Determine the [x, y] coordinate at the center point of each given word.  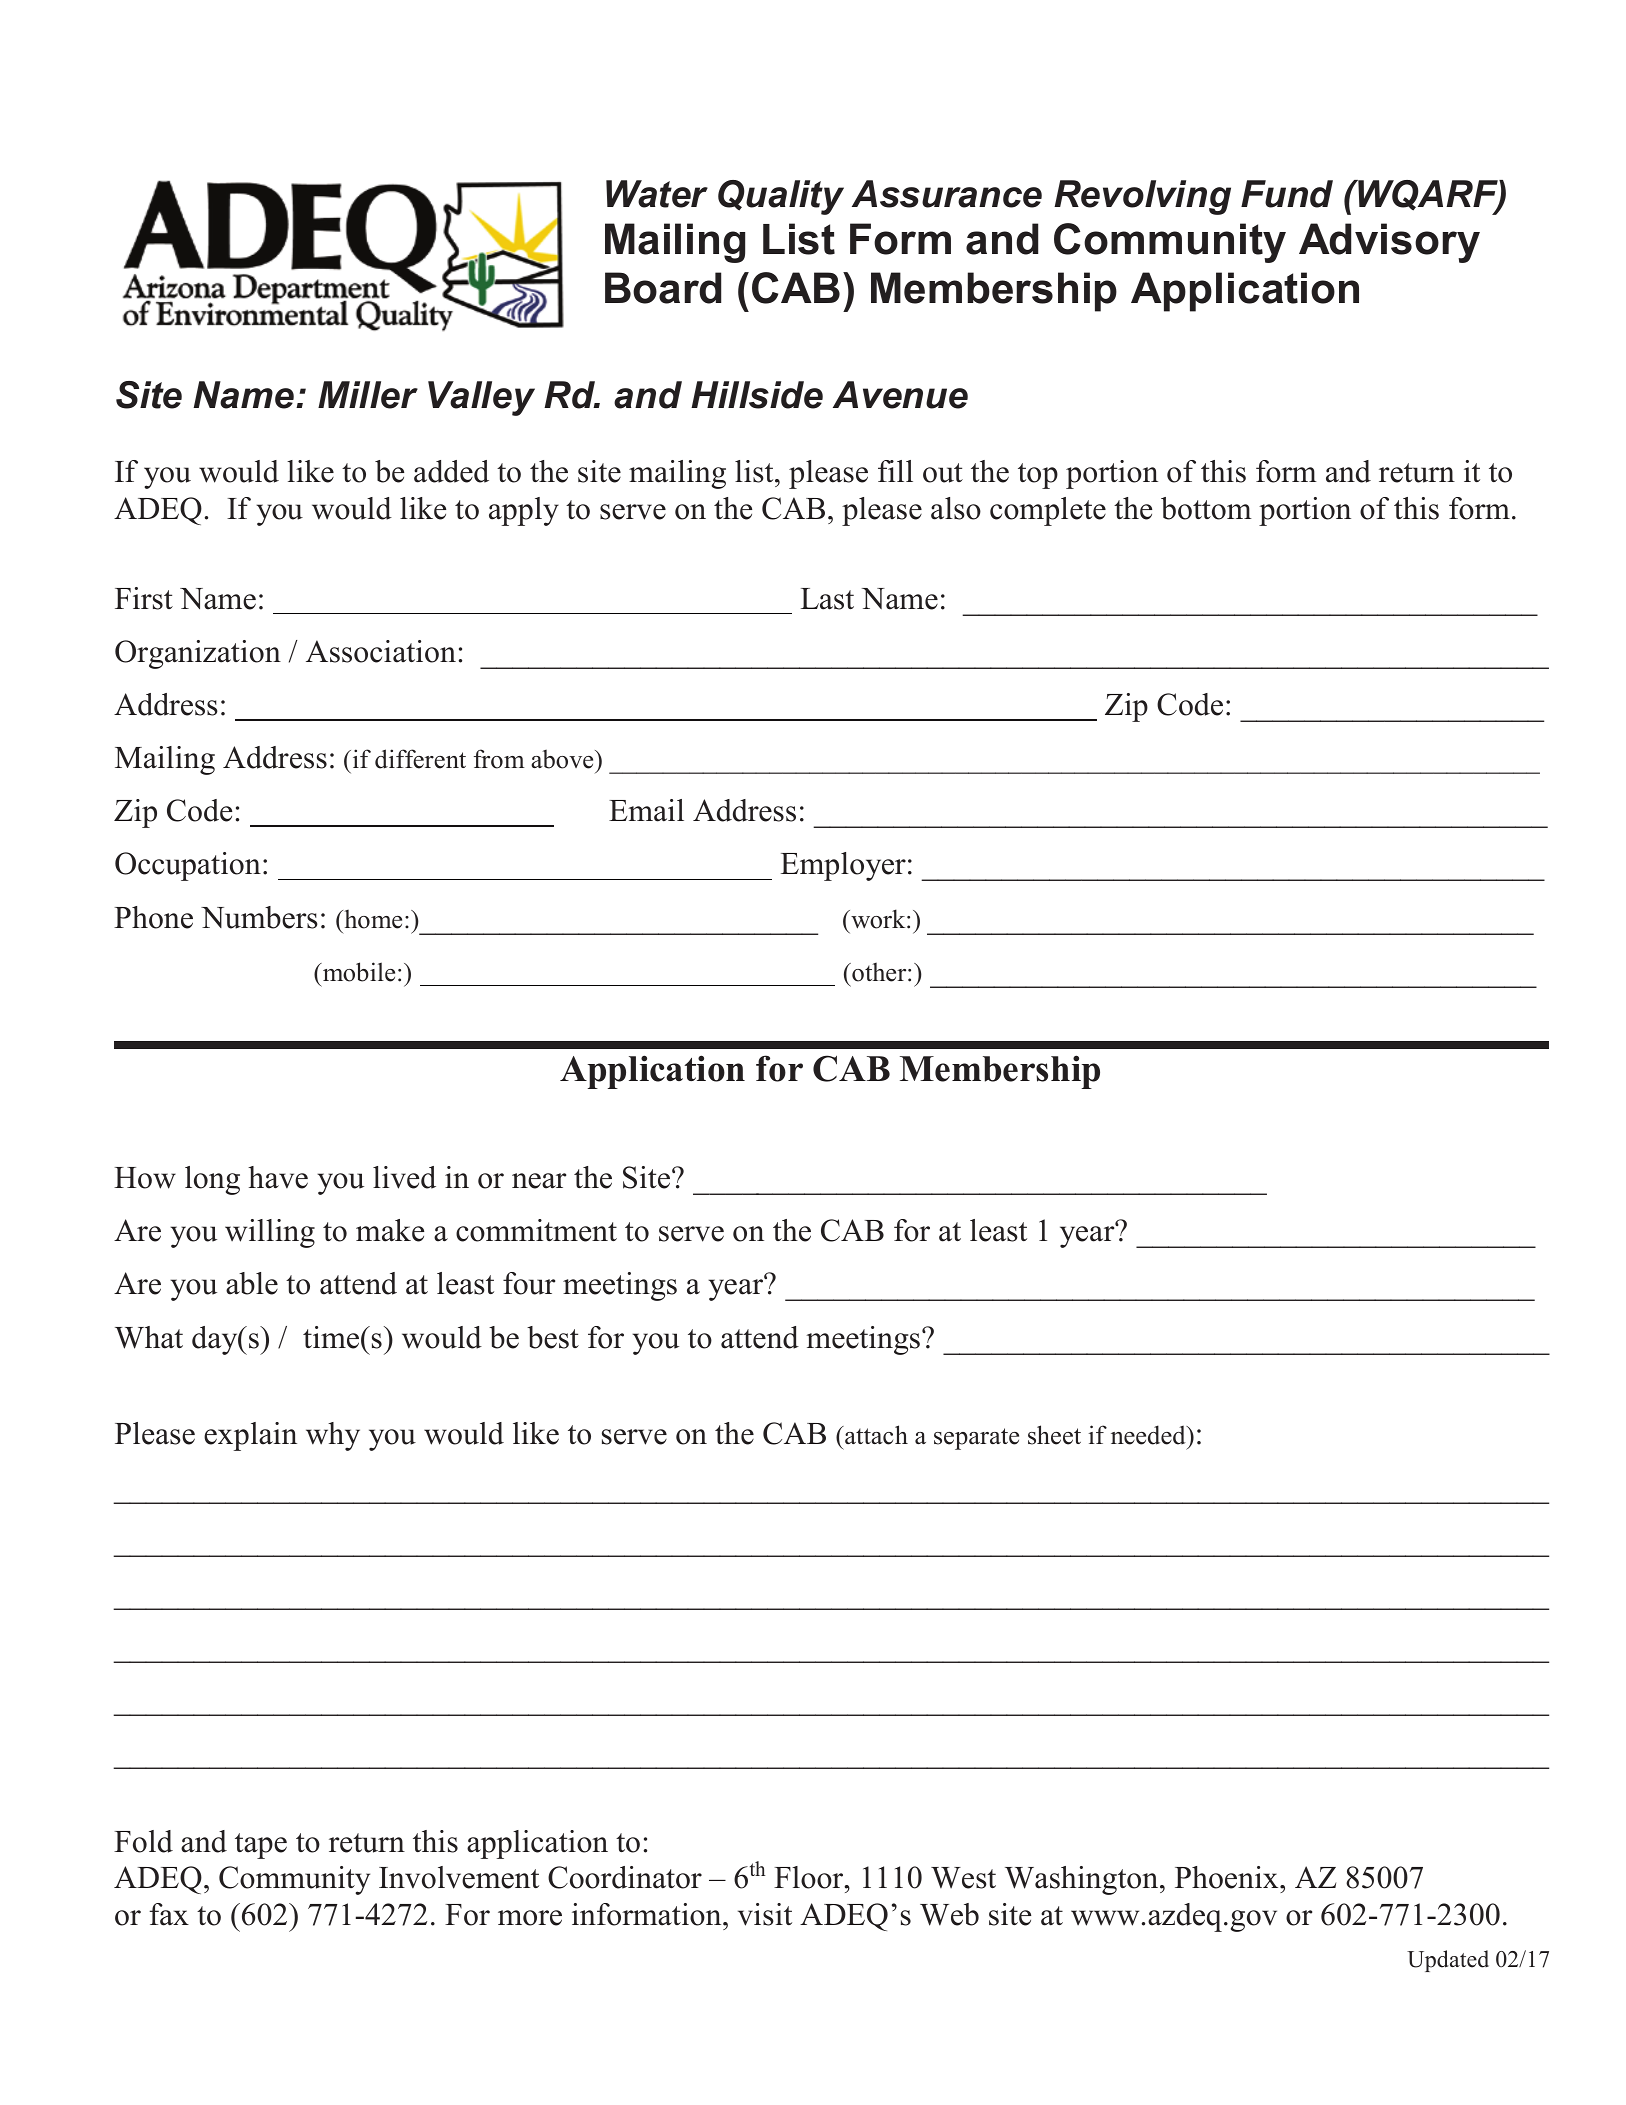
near [539, 1181]
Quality [781, 197]
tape [261, 1846]
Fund [1287, 194]
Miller [368, 395]
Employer [843, 866]
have [278, 1177]
